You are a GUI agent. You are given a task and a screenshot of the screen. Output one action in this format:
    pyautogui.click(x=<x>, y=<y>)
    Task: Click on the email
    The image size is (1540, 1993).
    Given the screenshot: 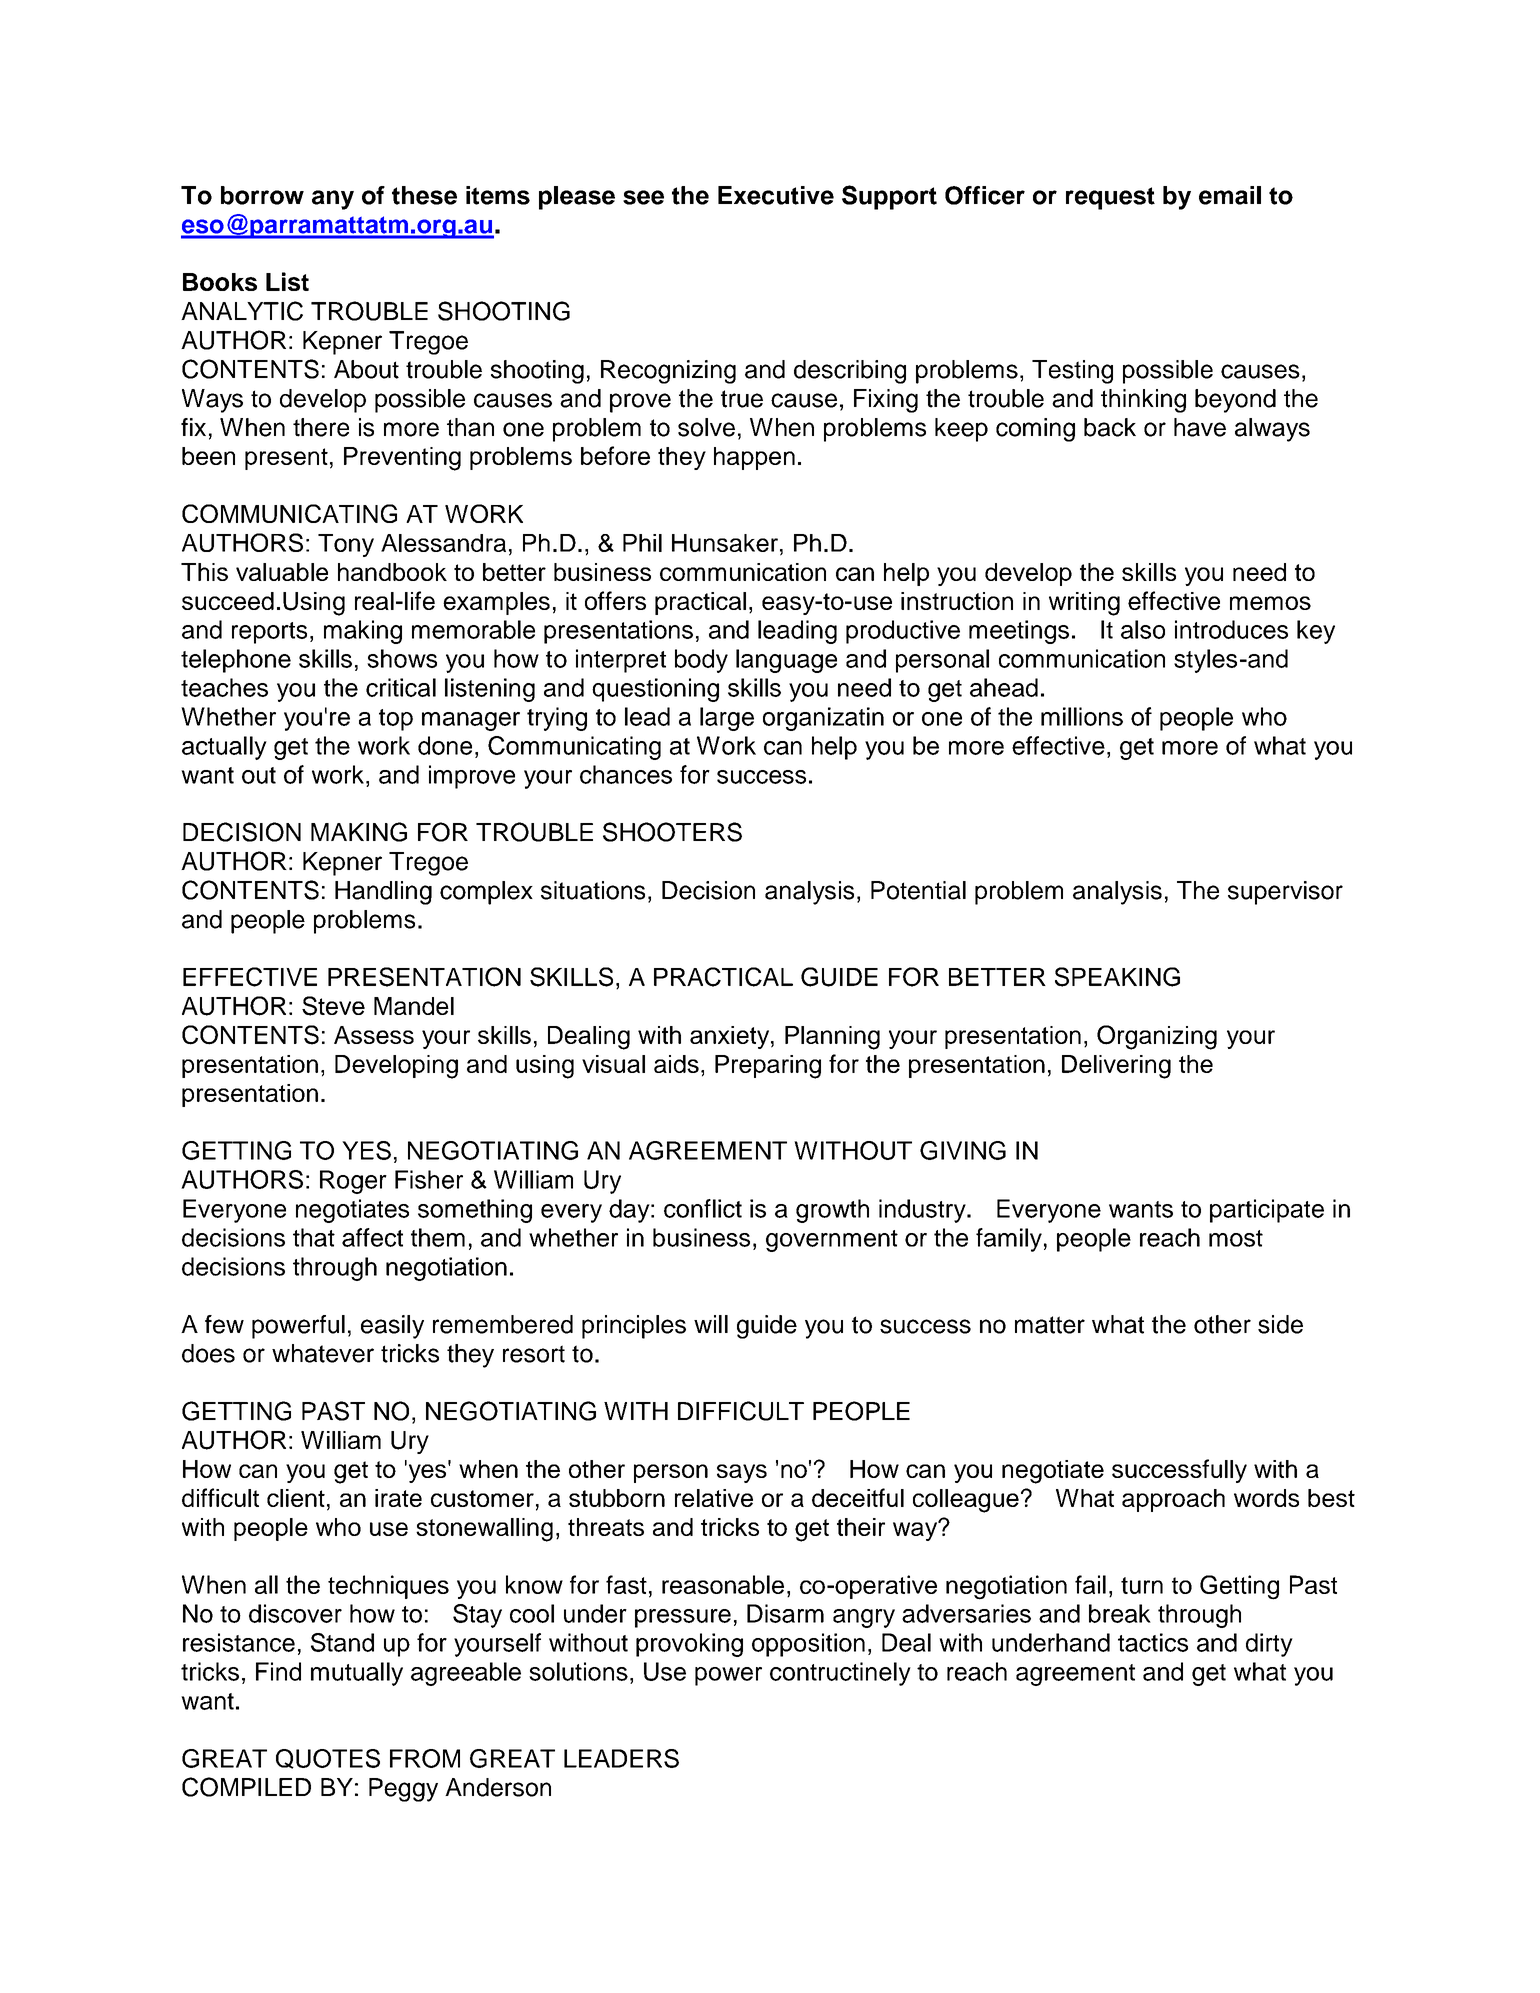 What is the action you would take?
    pyautogui.click(x=1230, y=195)
